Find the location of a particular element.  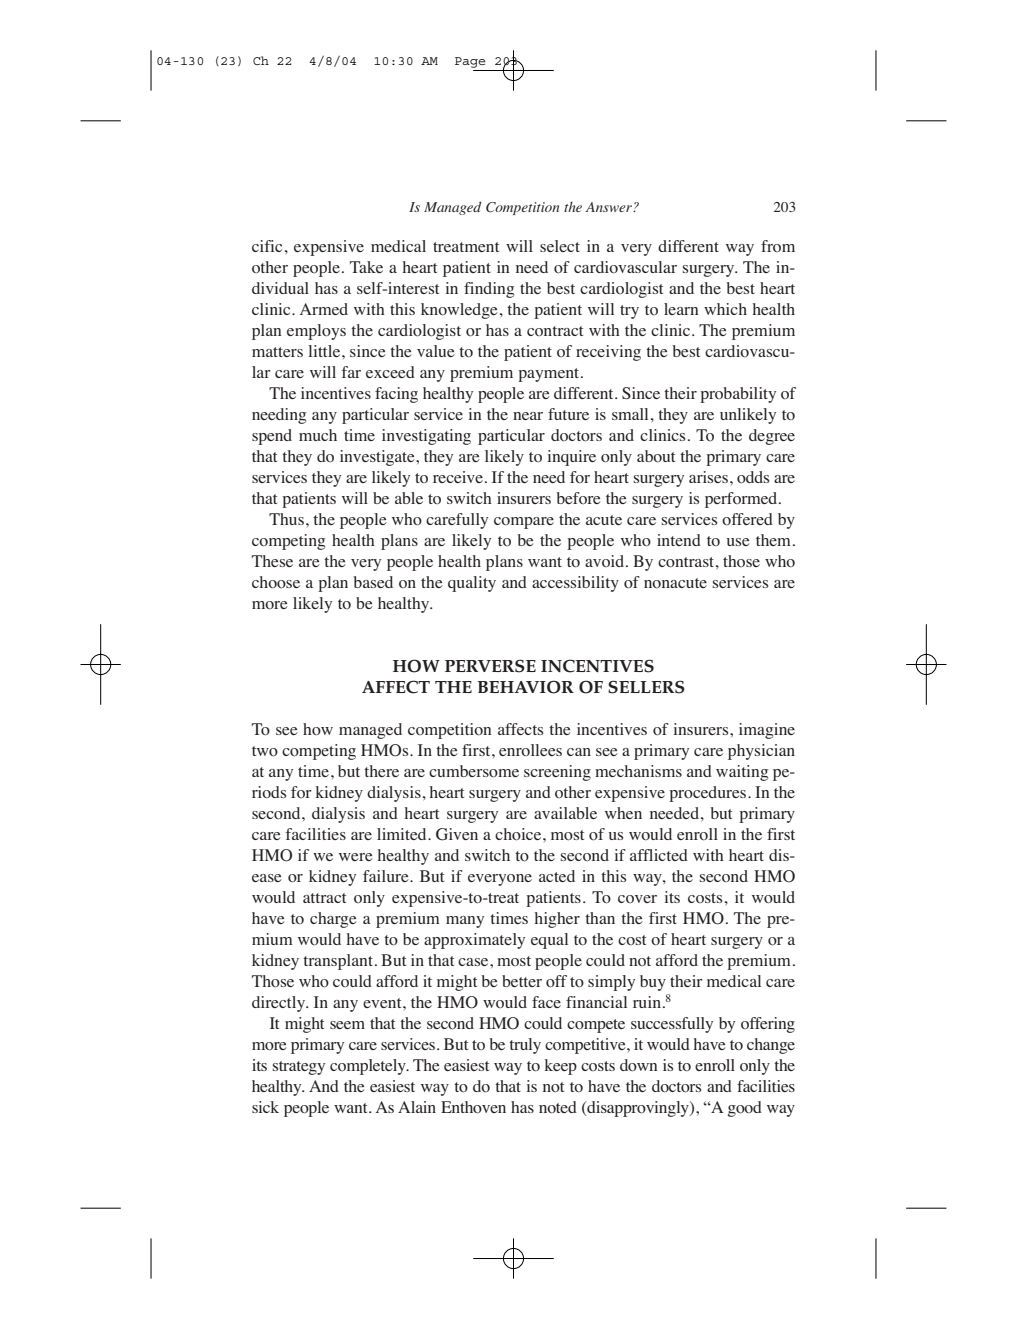

contract is located at coordinates (555, 331).
